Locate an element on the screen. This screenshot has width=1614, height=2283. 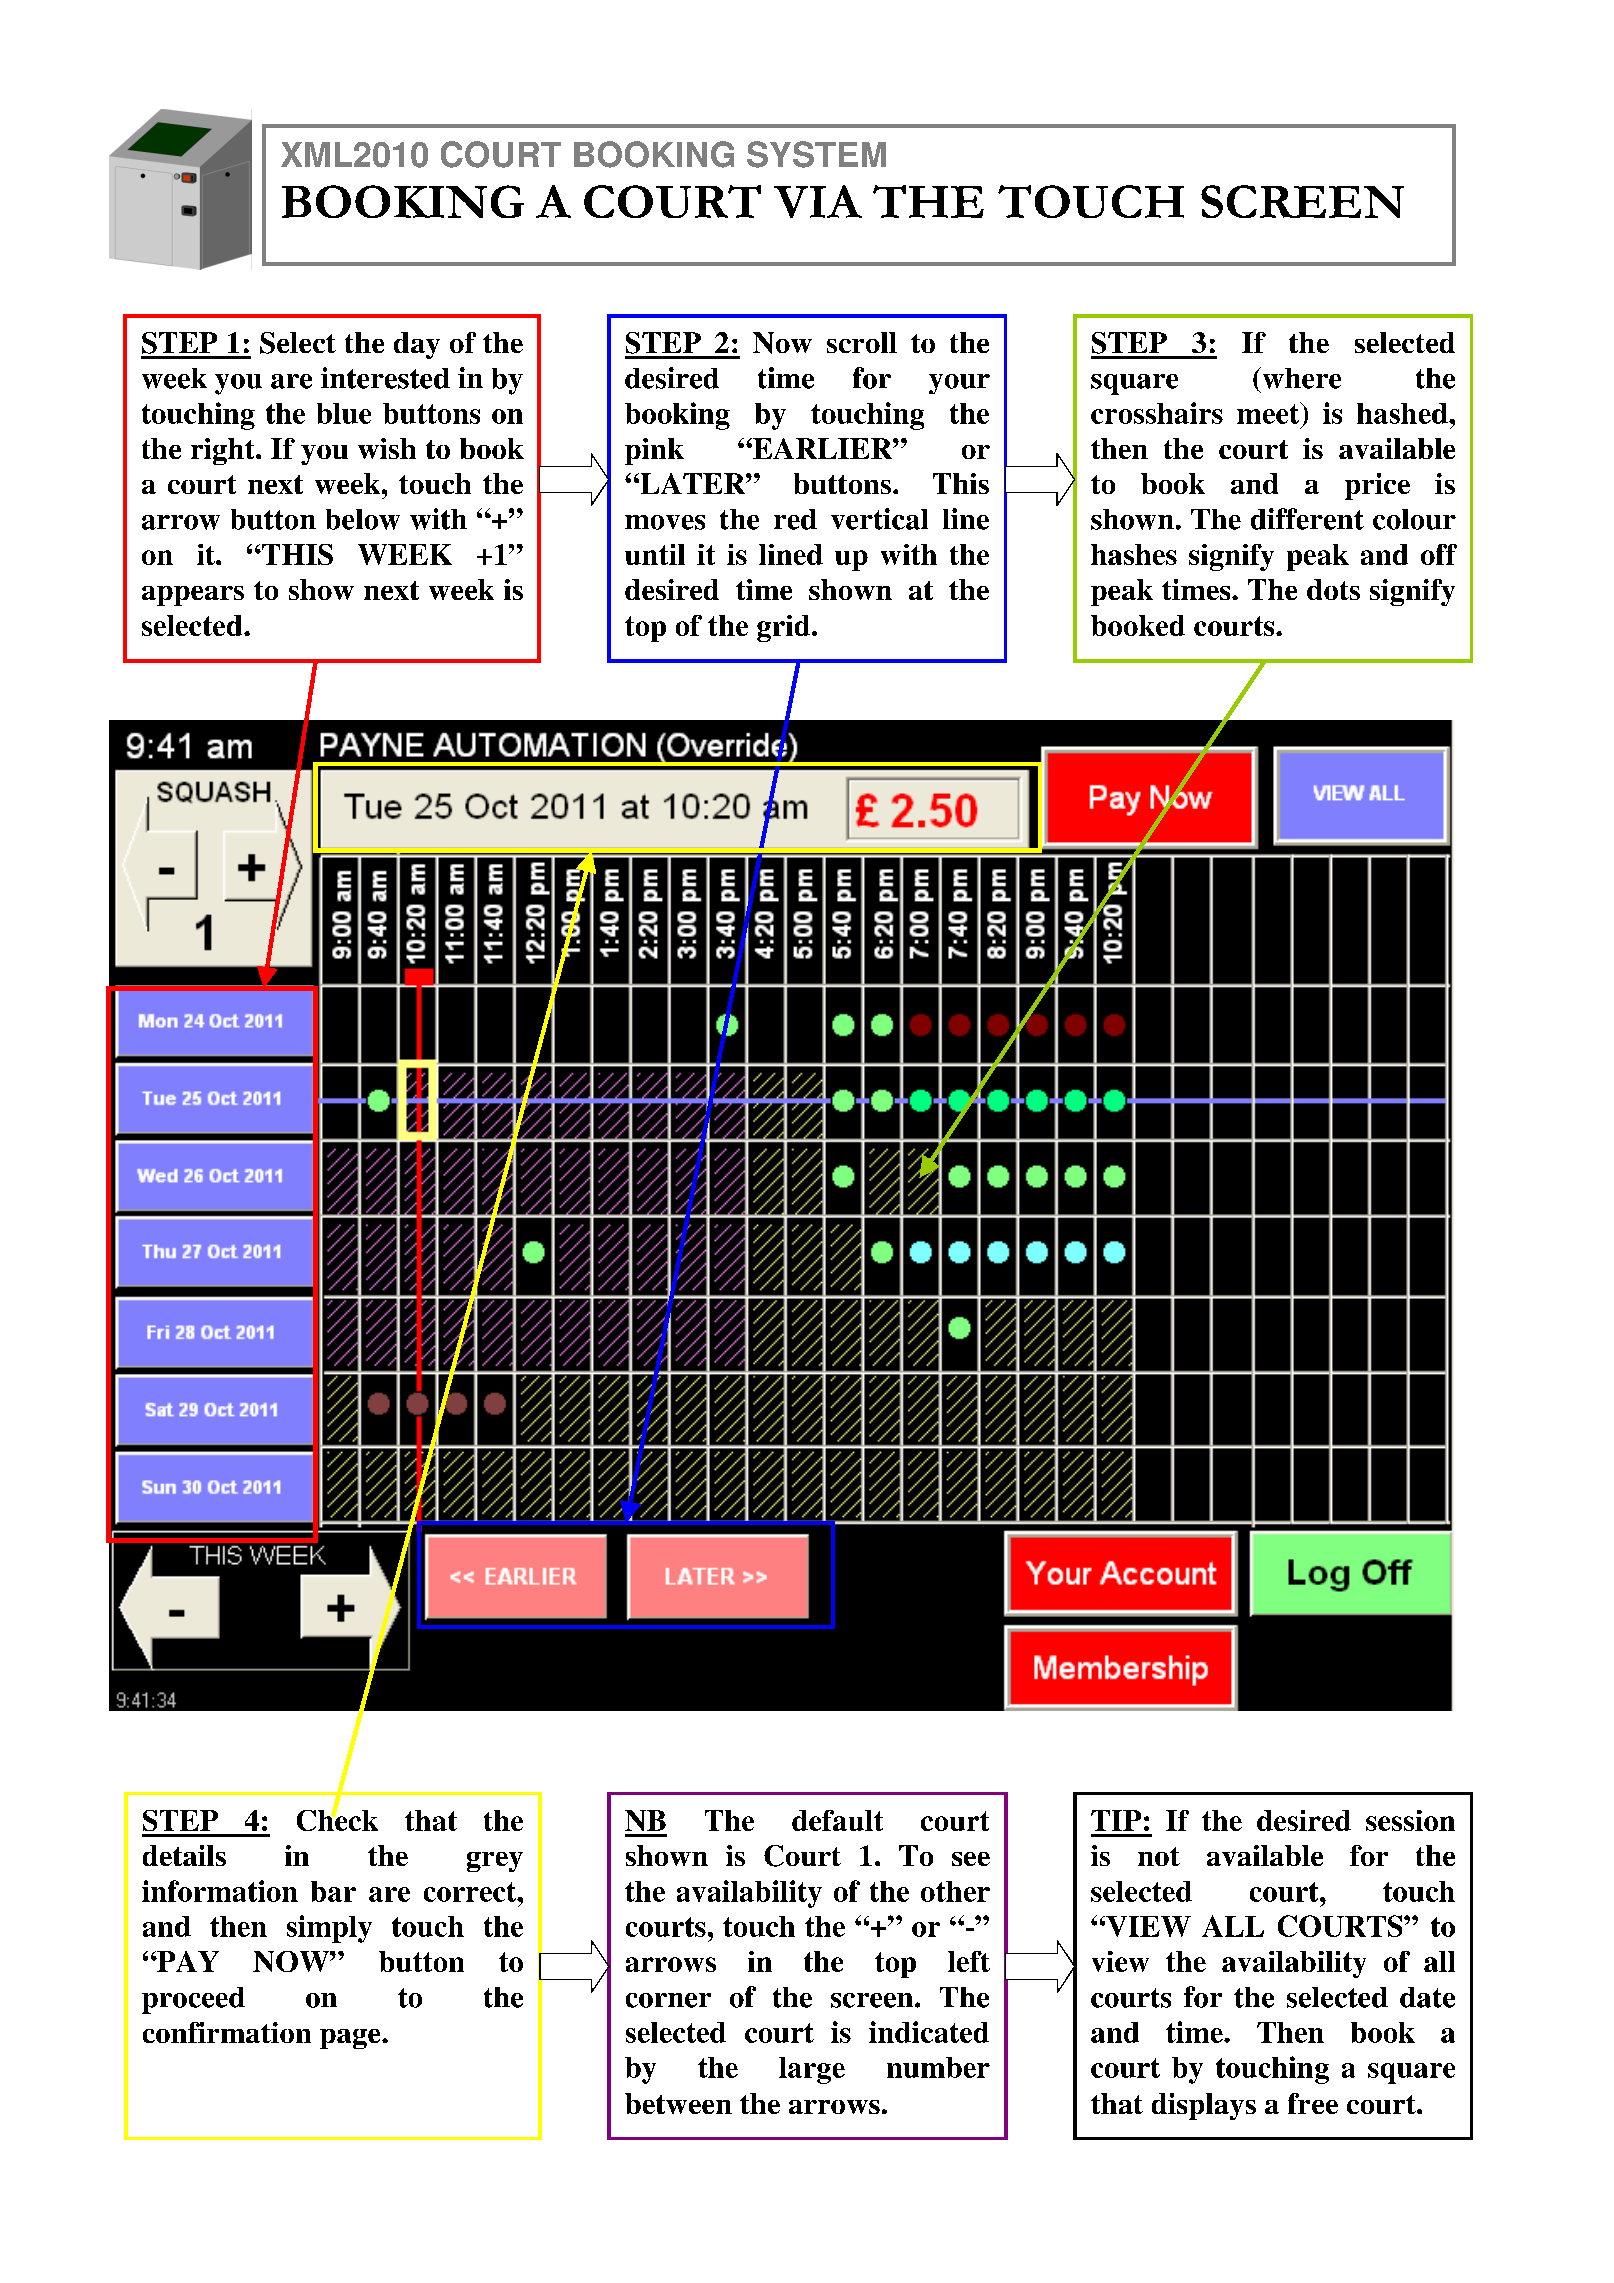
page is located at coordinates (351, 2039).
